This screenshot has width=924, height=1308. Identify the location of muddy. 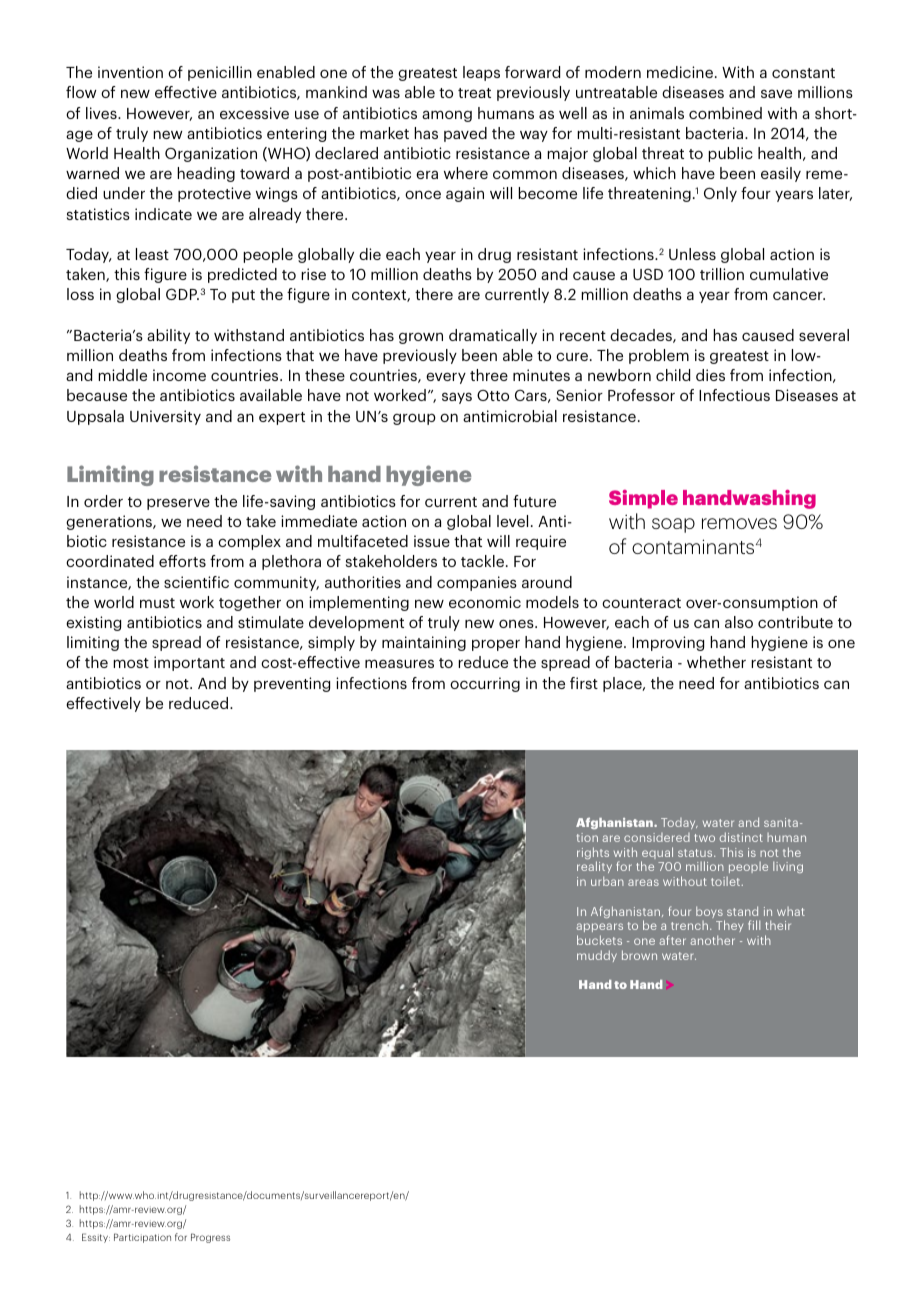
(597, 956).
